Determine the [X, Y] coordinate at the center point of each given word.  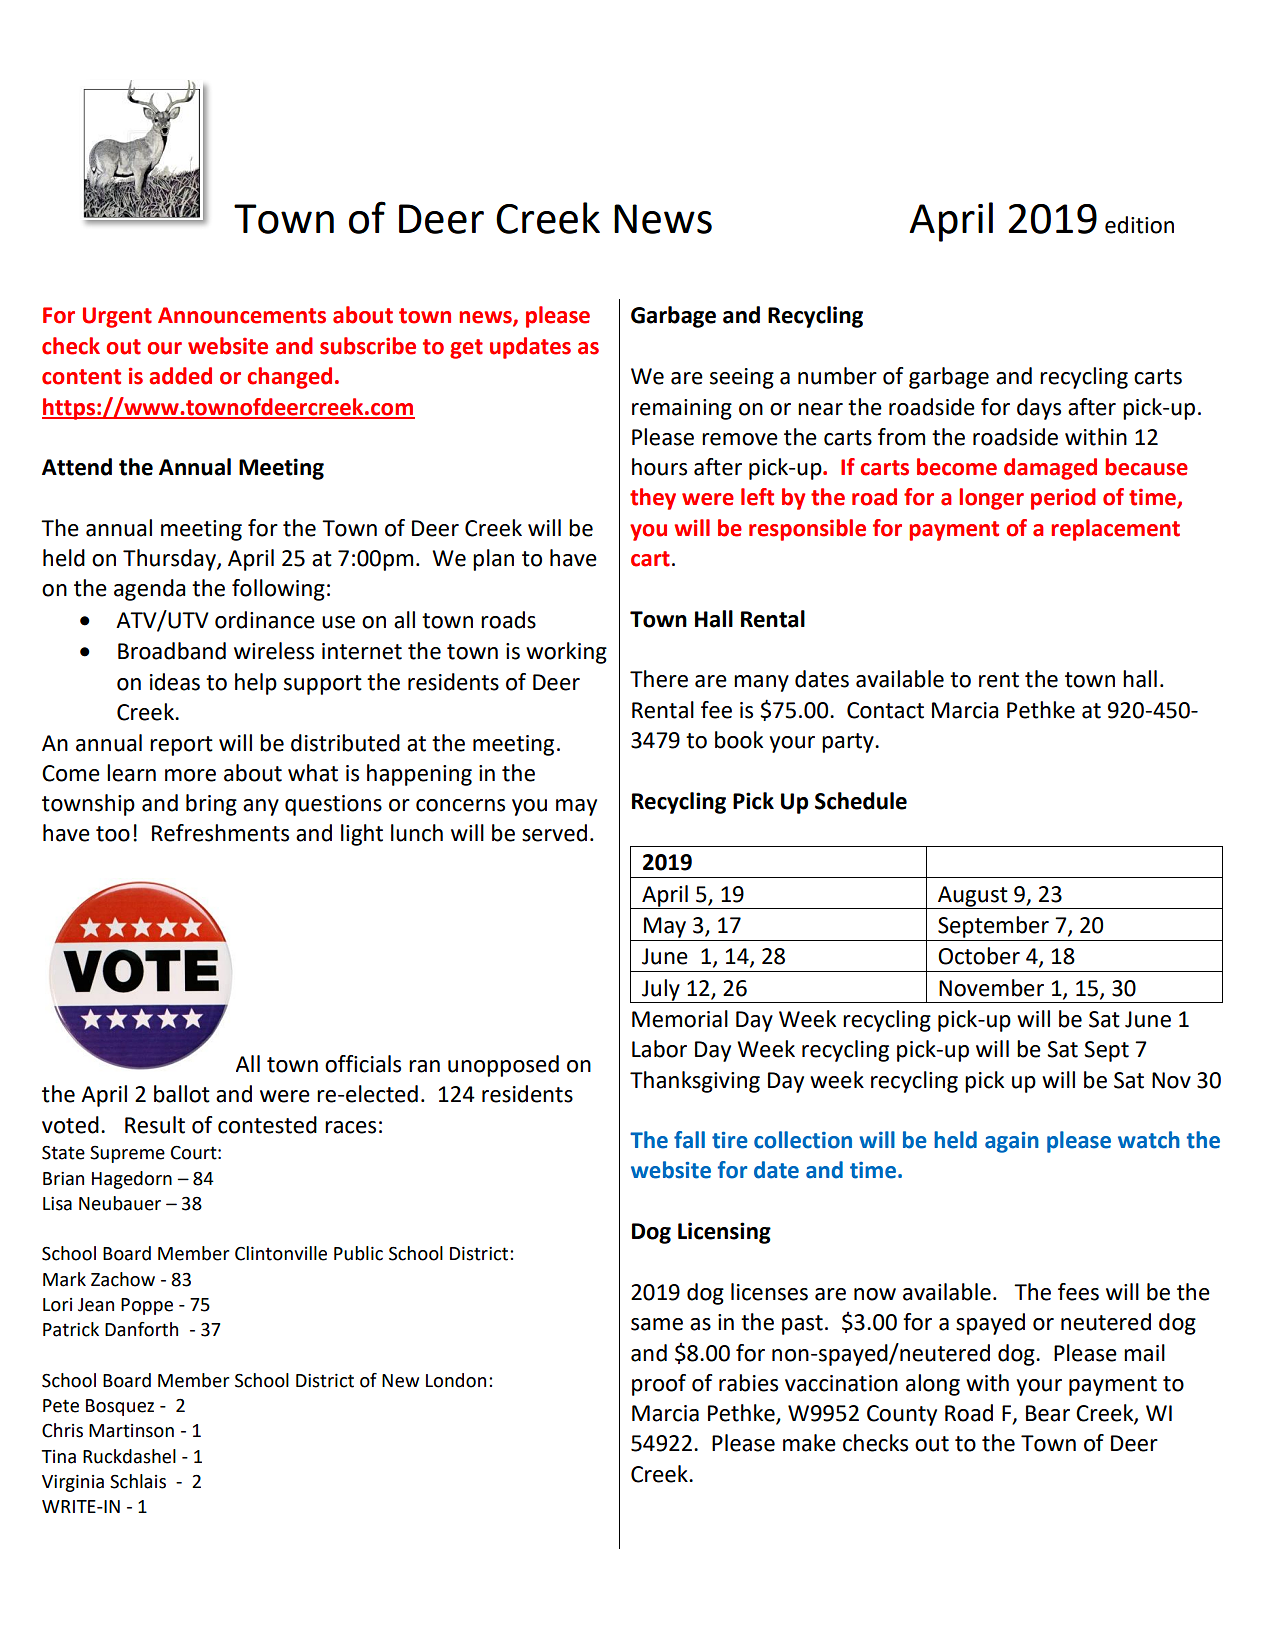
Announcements [242, 315]
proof [659, 1385]
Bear [1048, 1413]
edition [1139, 225]
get [466, 349]
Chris [62, 1430]
